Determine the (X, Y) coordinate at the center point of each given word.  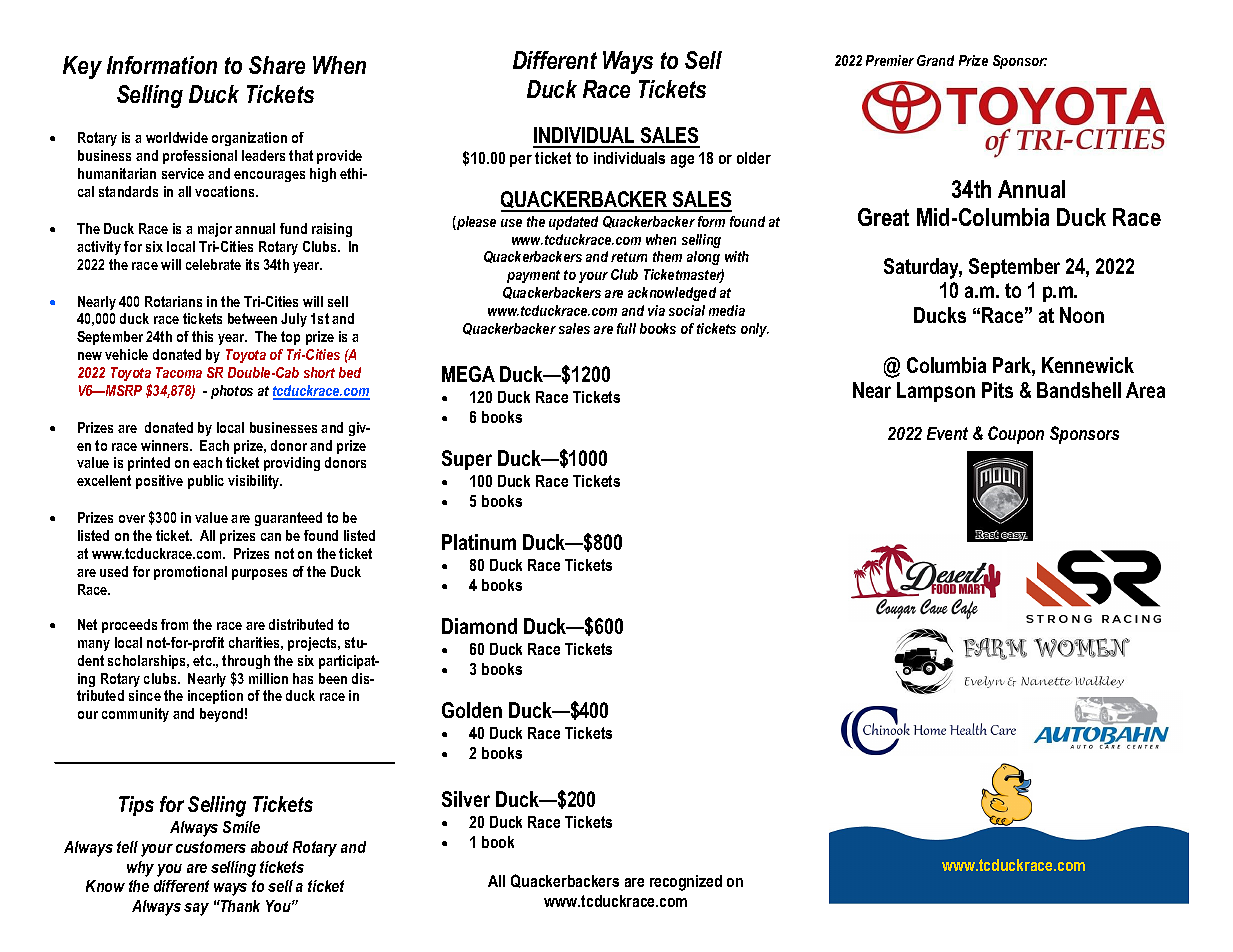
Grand (935, 60)
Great (883, 217)
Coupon (1016, 435)
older (754, 158)
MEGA (468, 374)
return (629, 257)
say (196, 909)
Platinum (479, 542)
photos (232, 392)
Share (277, 65)
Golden (472, 710)
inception (215, 697)
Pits (997, 390)
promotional (190, 573)
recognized (686, 883)
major (215, 230)
